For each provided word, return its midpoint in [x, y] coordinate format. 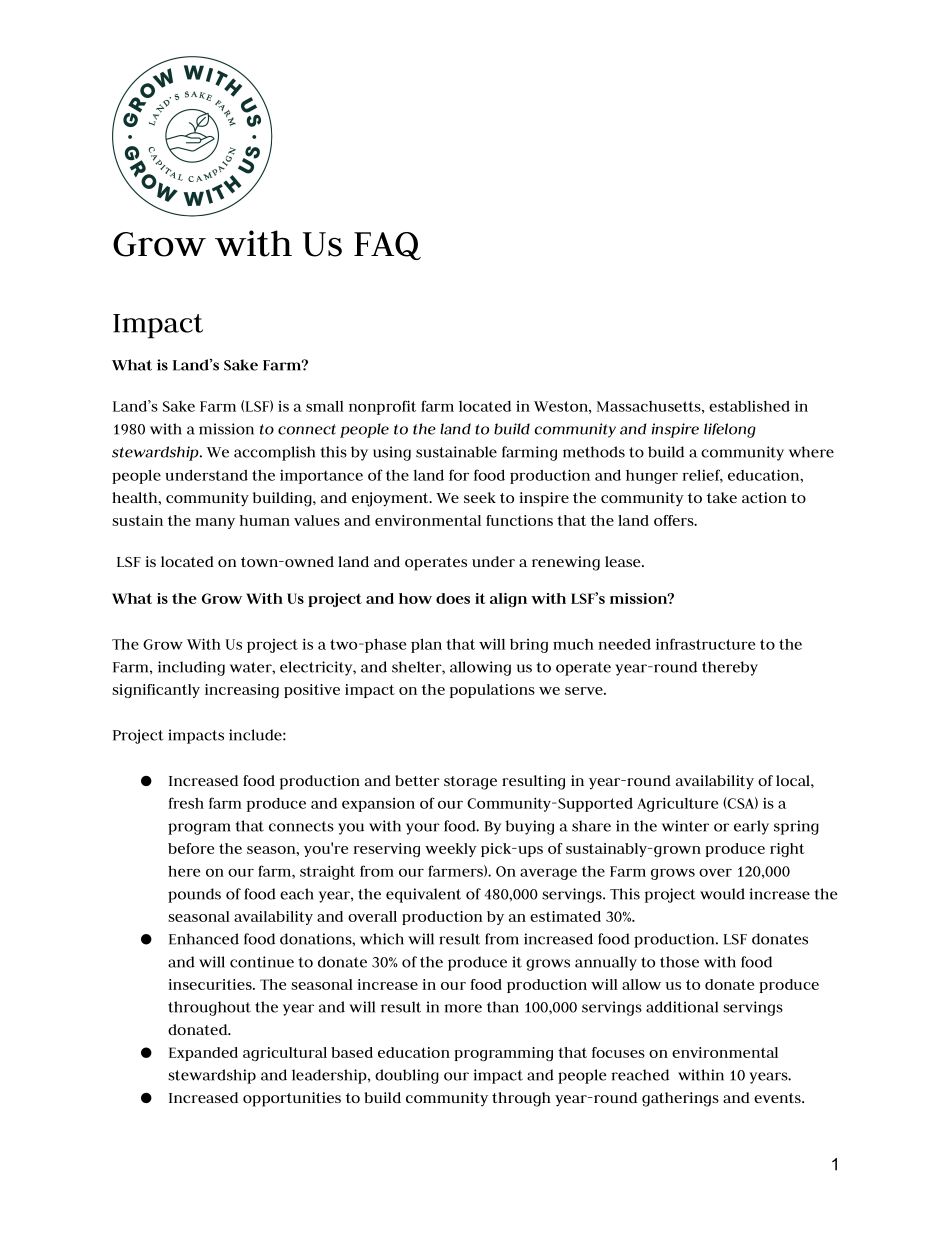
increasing [242, 691]
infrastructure [705, 644]
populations [492, 691]
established [749, 406]
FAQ [387, 246]
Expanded [203, 1054]
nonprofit [382, 407]
